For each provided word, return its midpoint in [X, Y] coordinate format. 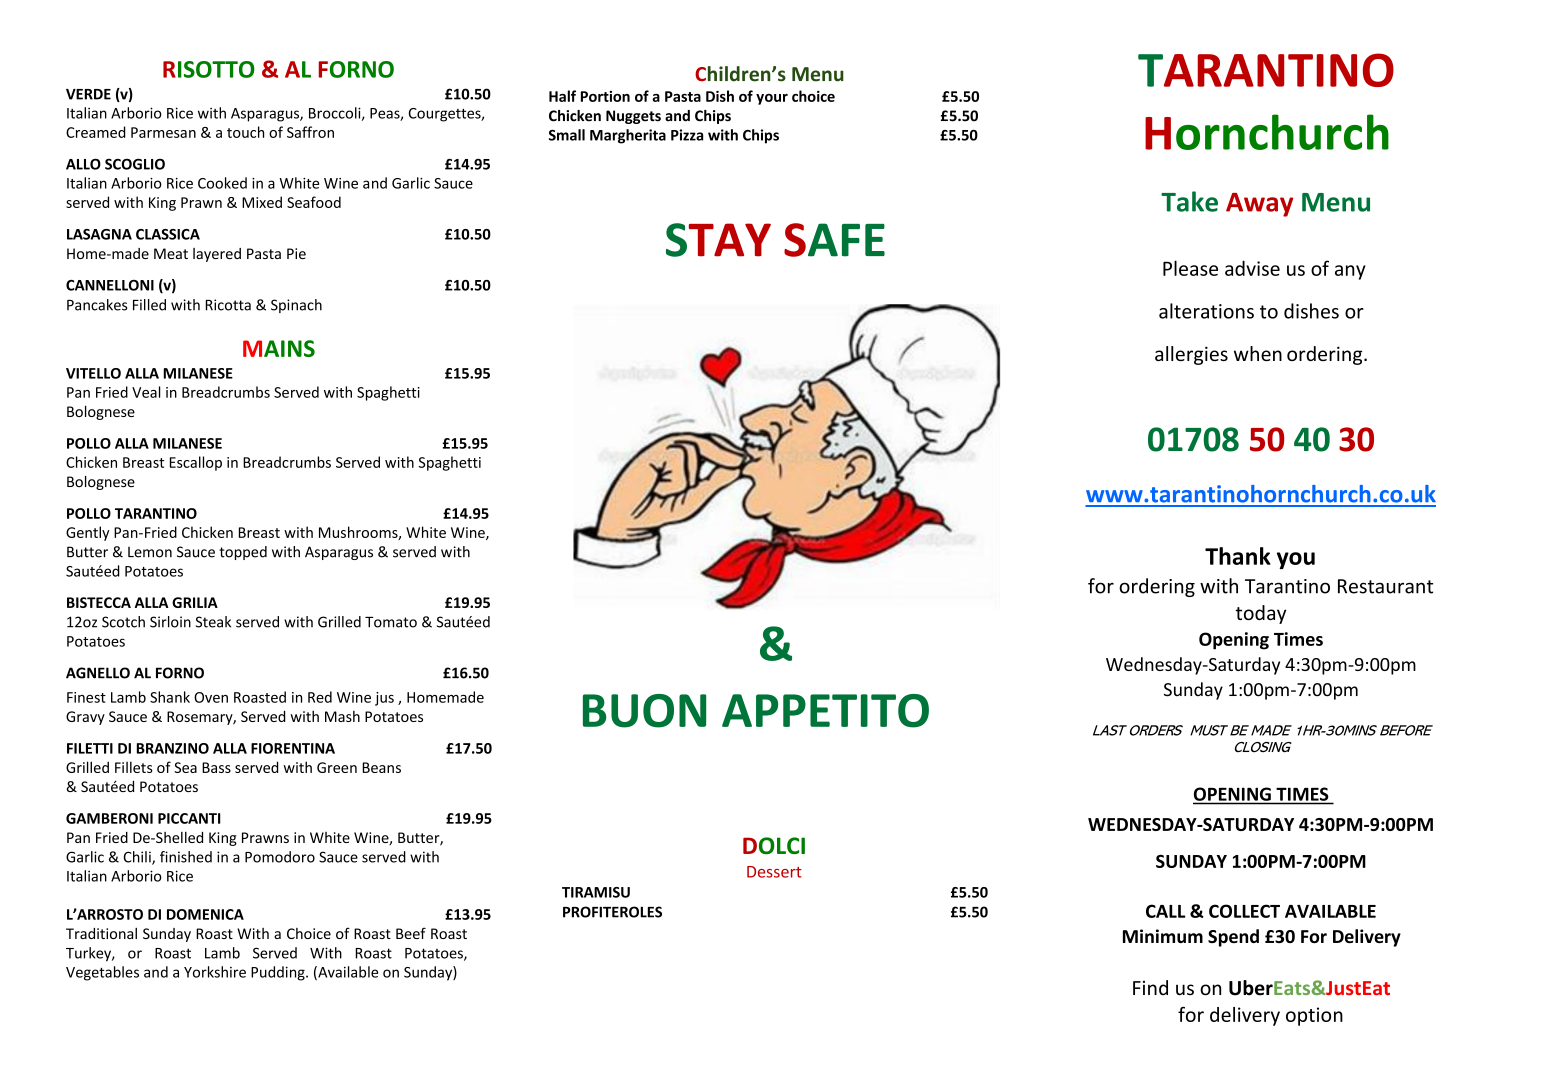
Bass [216, 767]
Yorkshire [215, 972]
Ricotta [228, 305]
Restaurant [1385, 586]
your [772, 99]
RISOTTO [209, 69]
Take [1189, 201]
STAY [718, 240]
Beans [381, 767]
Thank [1238, 556]
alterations [1206, 311]
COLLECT [1244, 911]
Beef [411, 933]
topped [243, 553]
